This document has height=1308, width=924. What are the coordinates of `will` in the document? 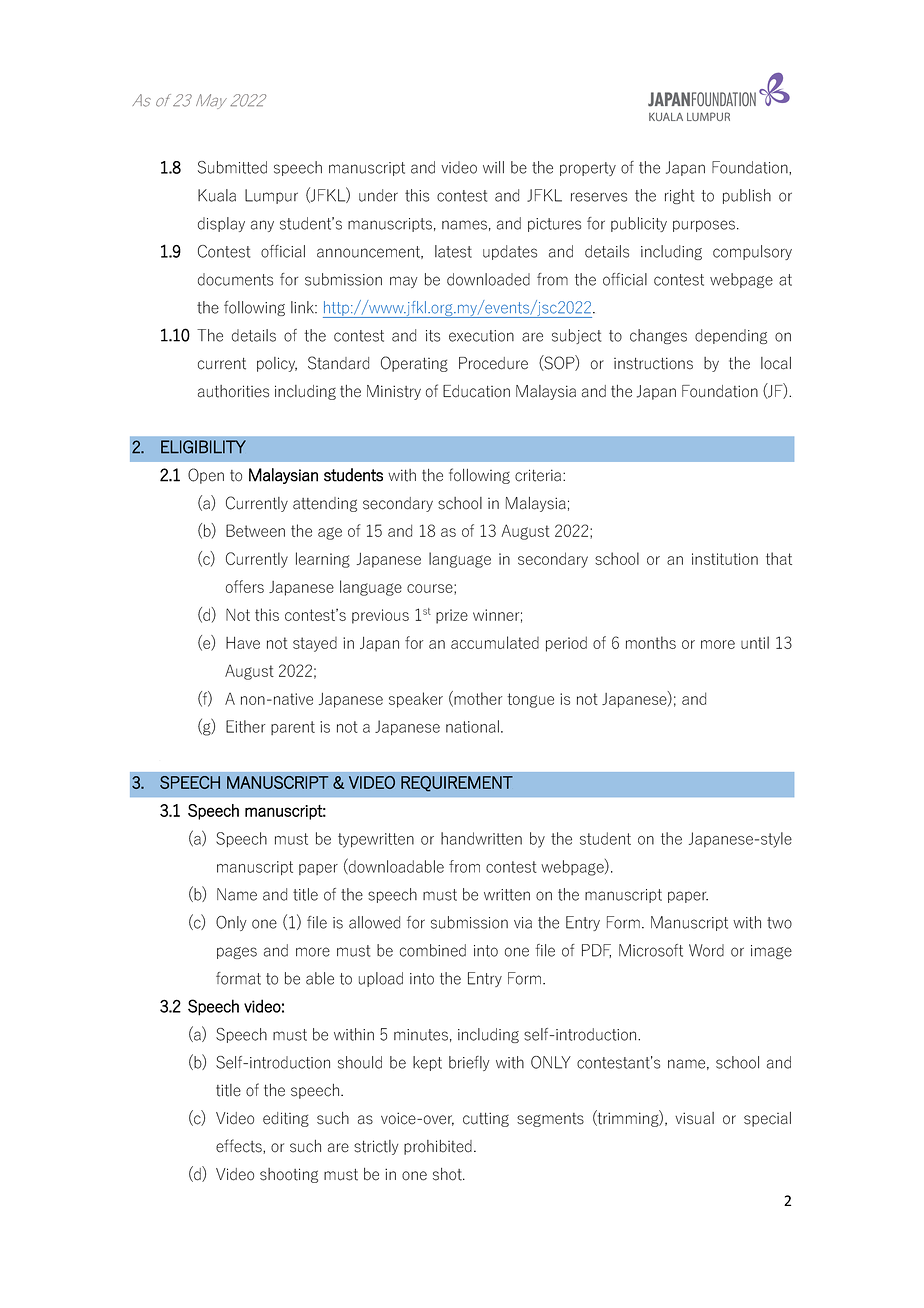 It's located at (493, 167).
